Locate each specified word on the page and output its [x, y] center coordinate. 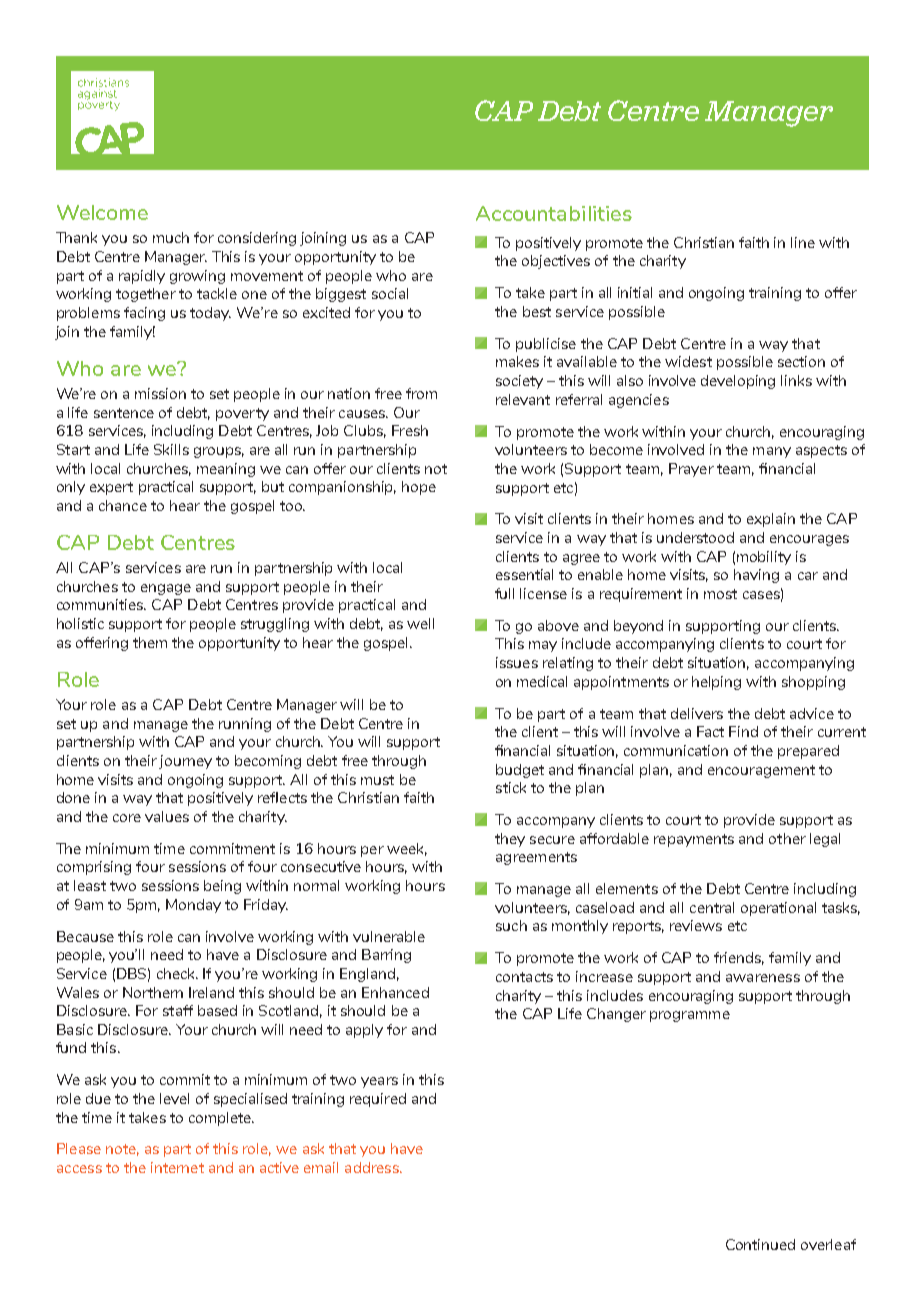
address [373, 1167]
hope [419, 488]
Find [743, 731]
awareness [763, 978]
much [171, 237]
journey [185, 762]
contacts [524, 977]
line [803, 242]
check [177, 973]
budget [520, 771]
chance [123, 505]
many [772, 452]
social [390, 293]
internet [177, 1167]
